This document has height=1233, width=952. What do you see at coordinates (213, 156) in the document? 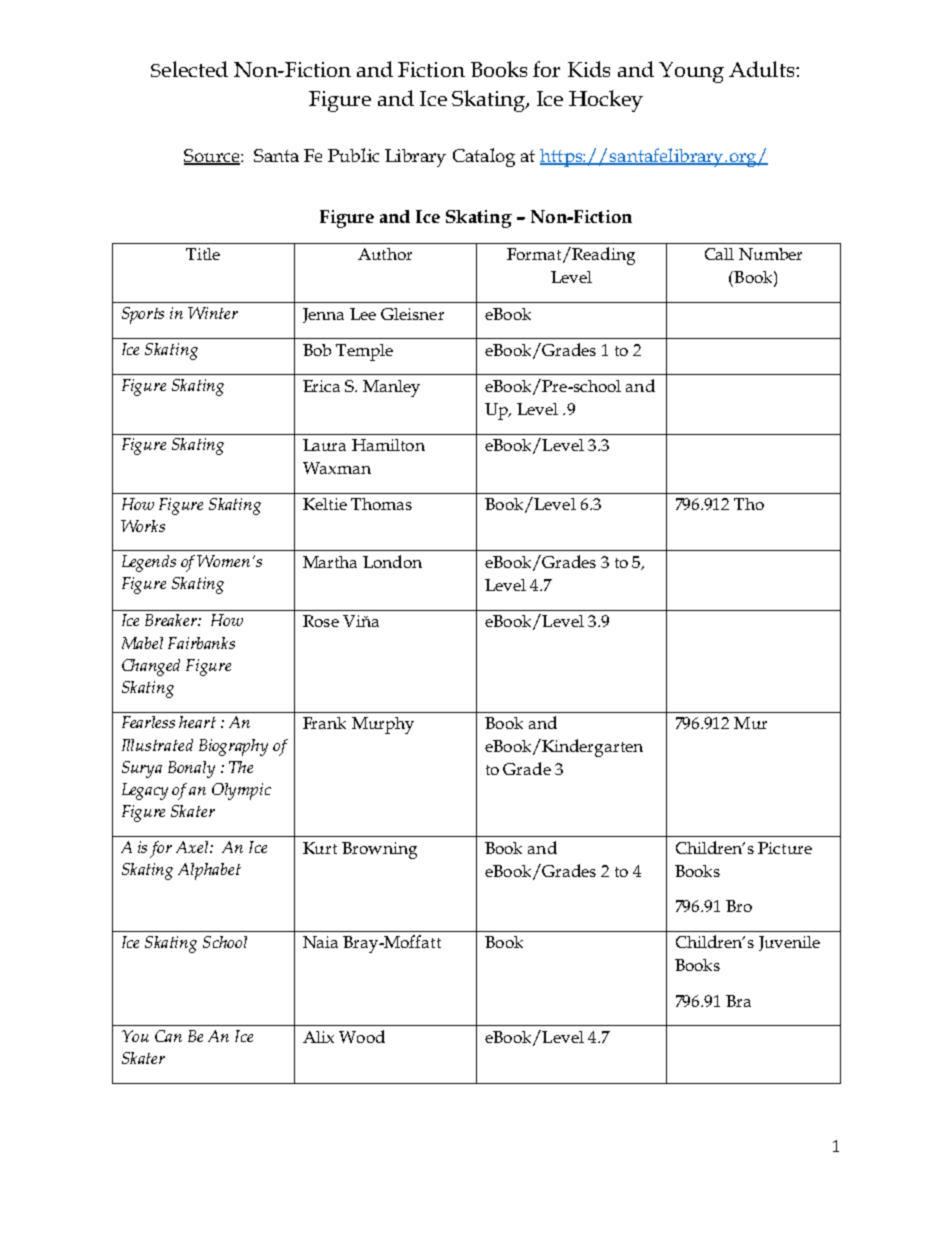
I see `Source` at bounding box center [213, 156].
